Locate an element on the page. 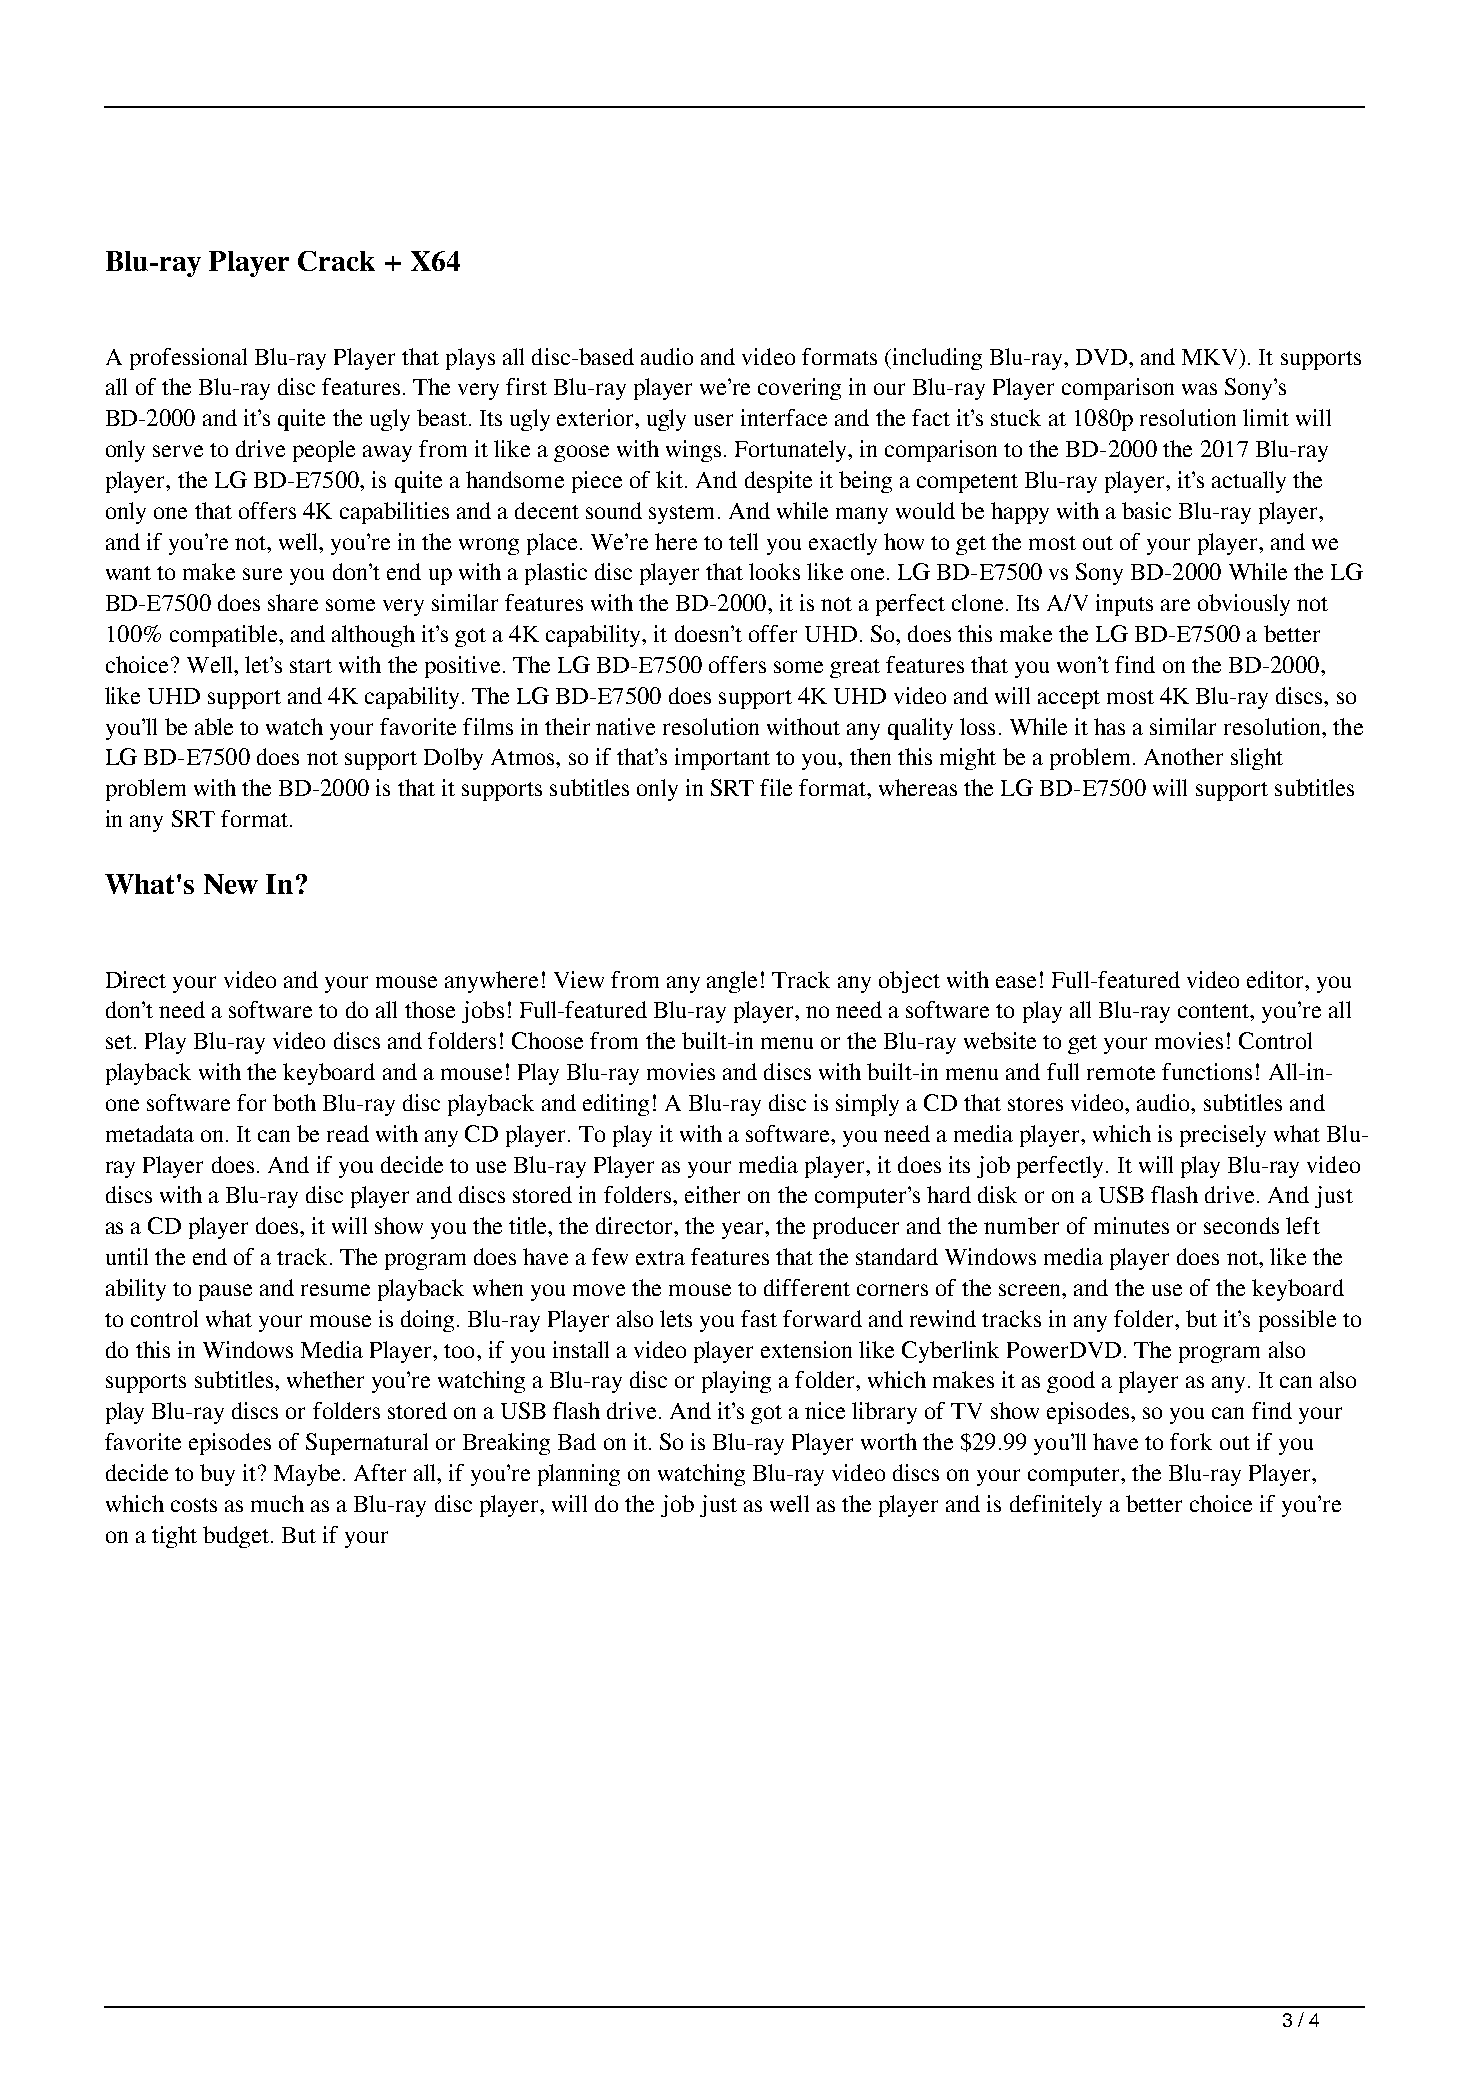 The image size is (1469, 2077). much is located at coordinates (277, 1503).
